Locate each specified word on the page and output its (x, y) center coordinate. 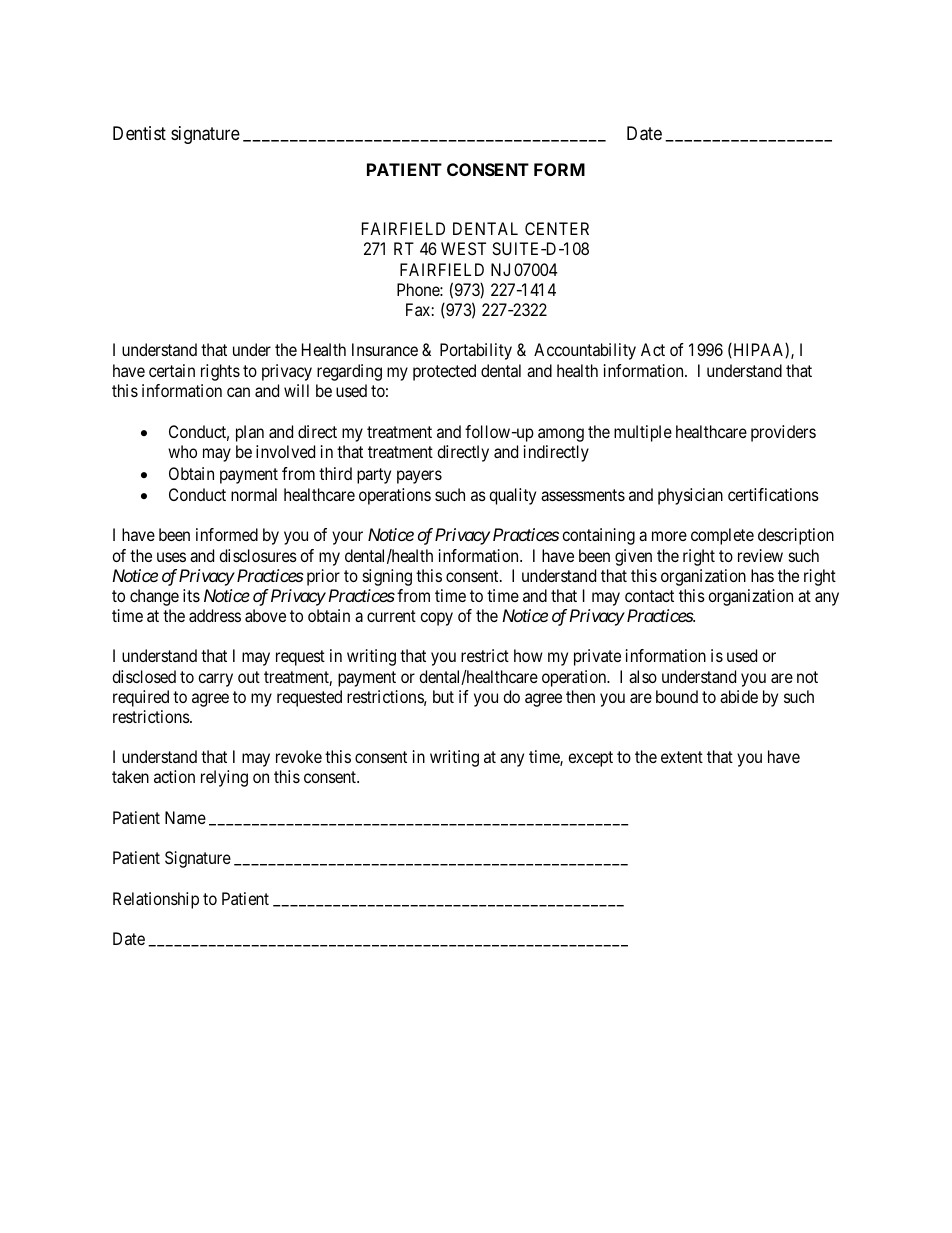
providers (783, 433)
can (238, 392)
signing (387, 577)
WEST (463, 248)
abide (739, 696)
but (443, 696)
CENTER (557, 228)
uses (171, 557)
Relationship (156, 900)
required (141, 698)
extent (682, 757)
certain (172, 370)
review (760, 555)
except (590, 759)
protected (444, 372)
